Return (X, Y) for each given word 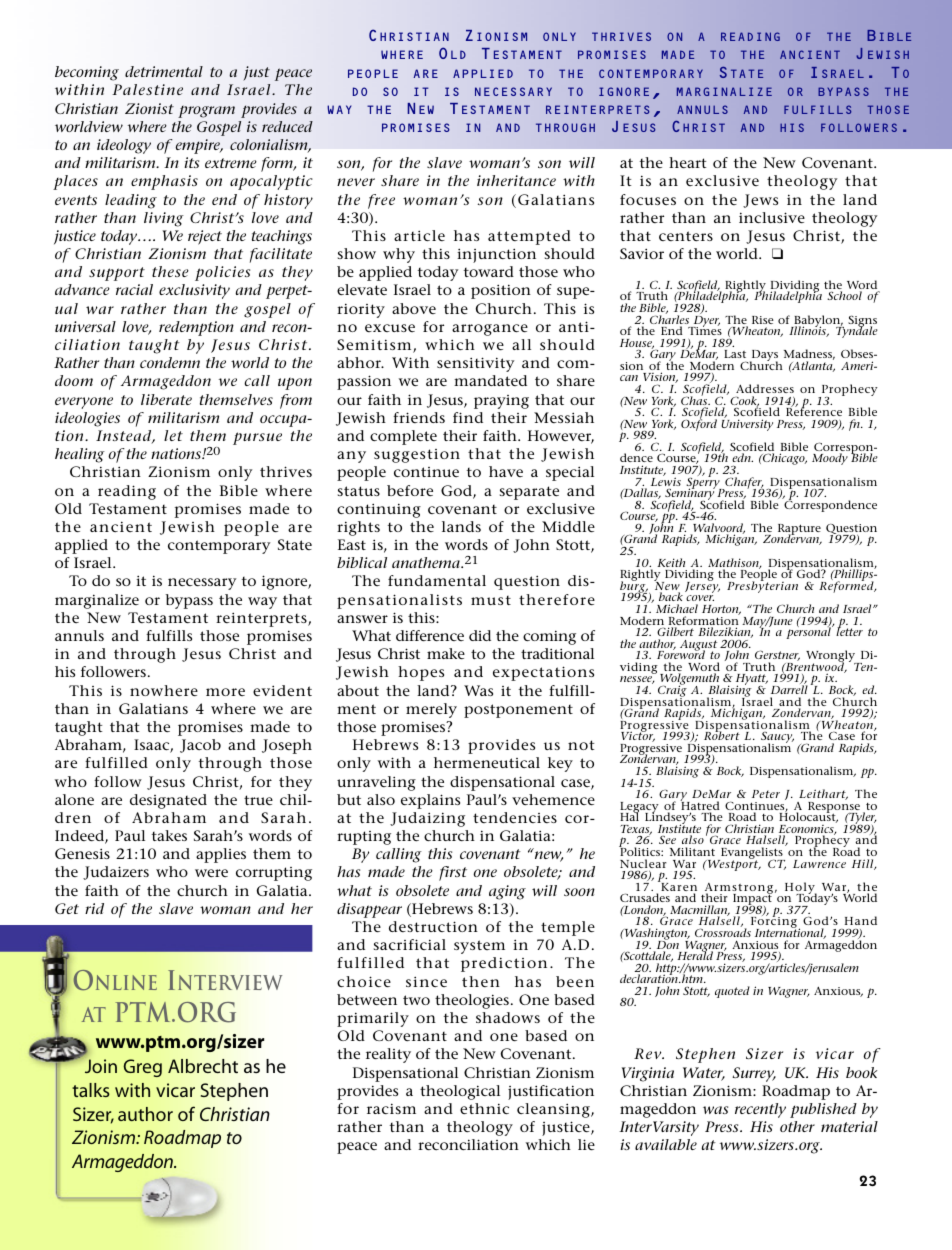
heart (688, 162)
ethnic (484, 1108)
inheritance (516, 180)
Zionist (149, 108)
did (480, 635)
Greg (142, 1068)
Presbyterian (762, 586)
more (225, 692)
